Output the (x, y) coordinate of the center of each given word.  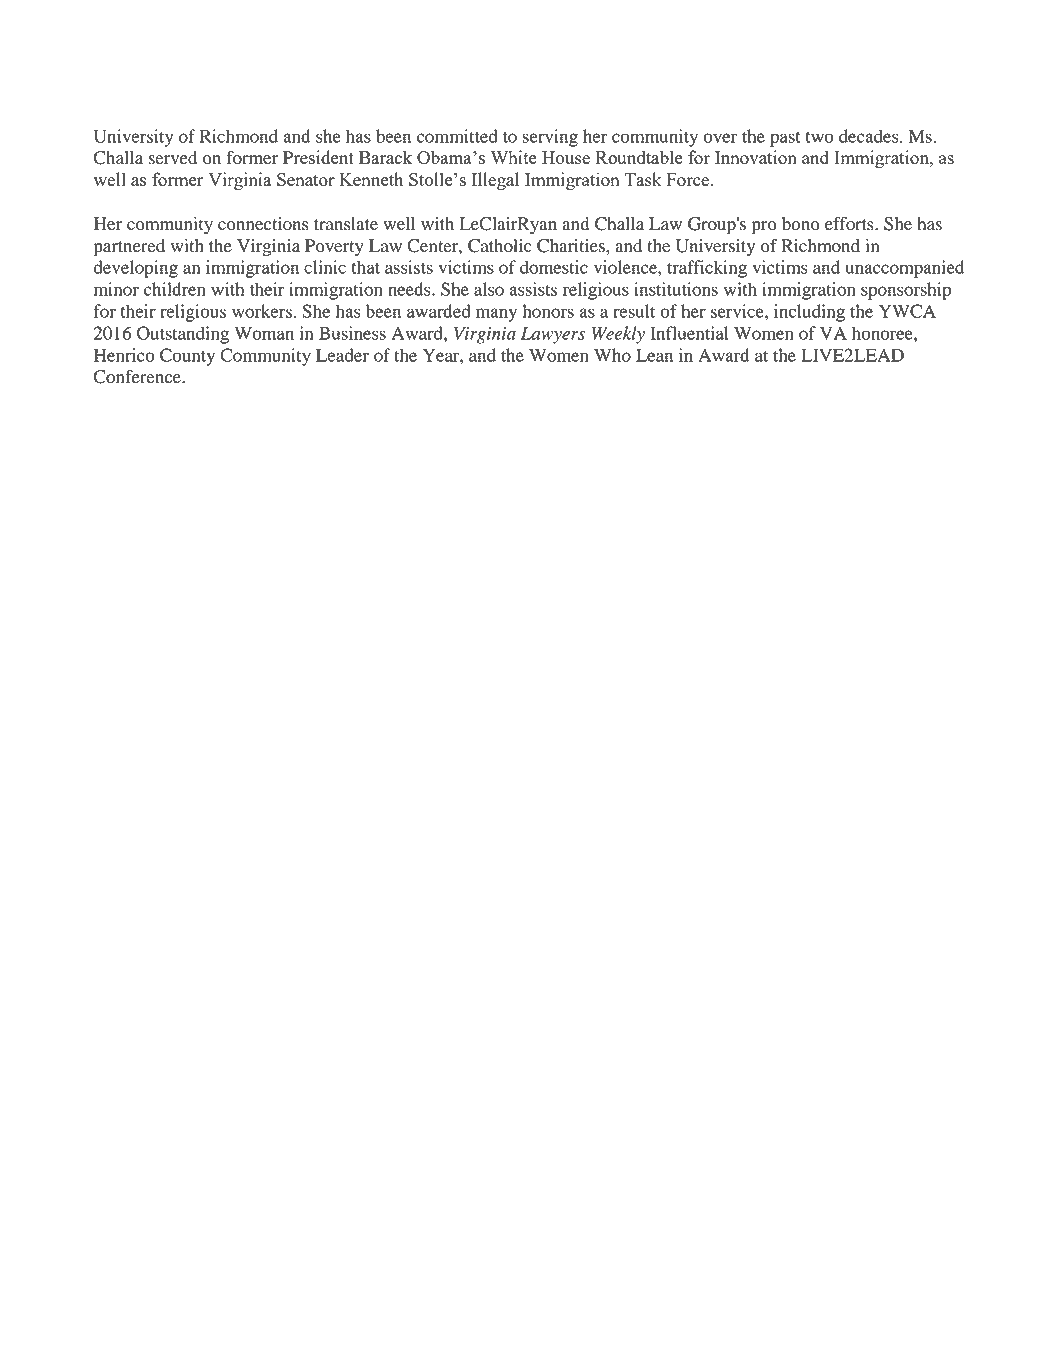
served (173, 158)
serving (550, 138)
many (496, 315)
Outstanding (183, 335)
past (785, 139)
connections (263, 224)
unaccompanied (905, 269)
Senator (306, 179)
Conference (138, 377)
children (175, 289)
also (489, 289)
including (809, 313)
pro (764, 228)
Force (688, 179)
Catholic (500, 246)
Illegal (495, 181)
